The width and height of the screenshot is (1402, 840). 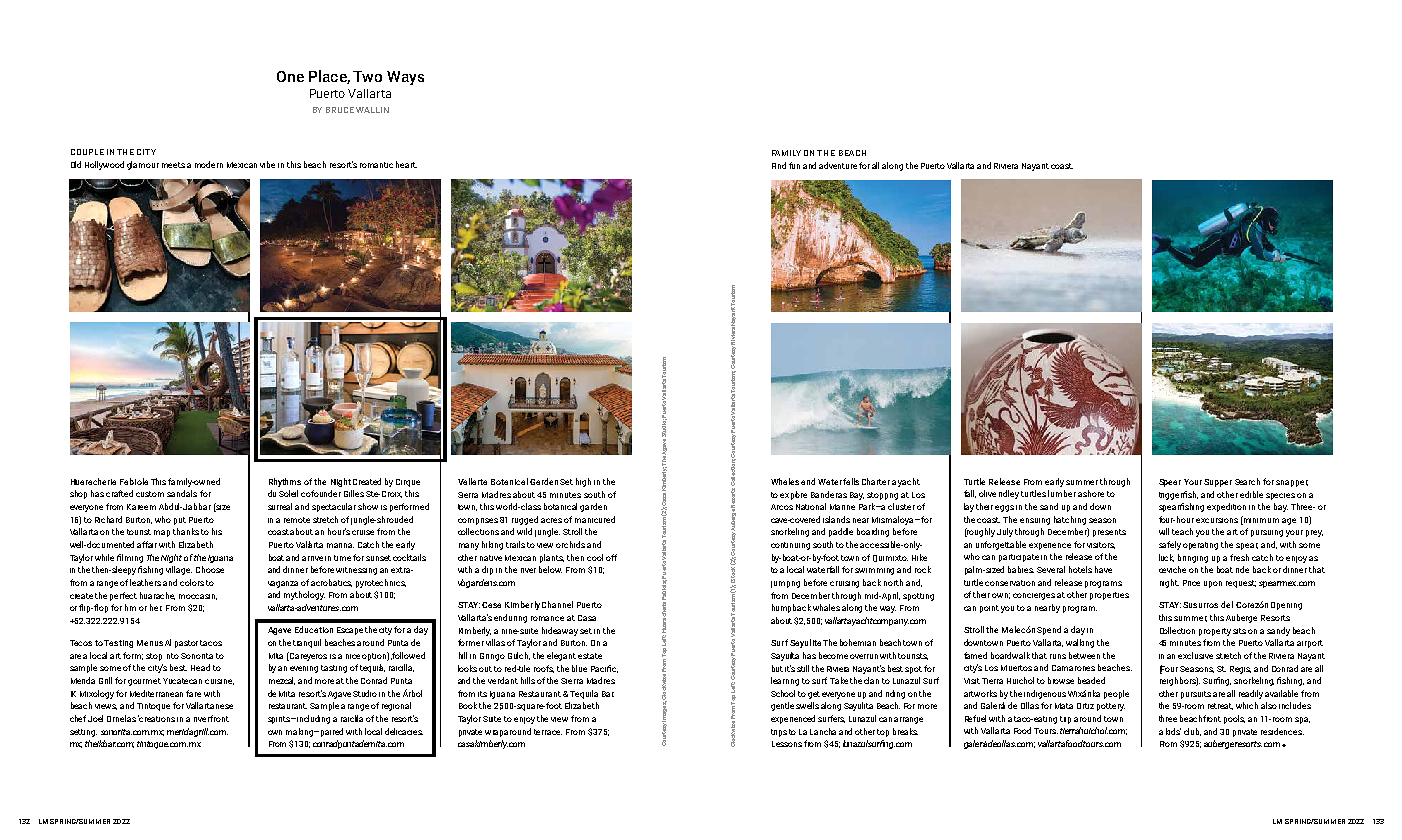 I want to click on Find, so click(x=779, y=165).
